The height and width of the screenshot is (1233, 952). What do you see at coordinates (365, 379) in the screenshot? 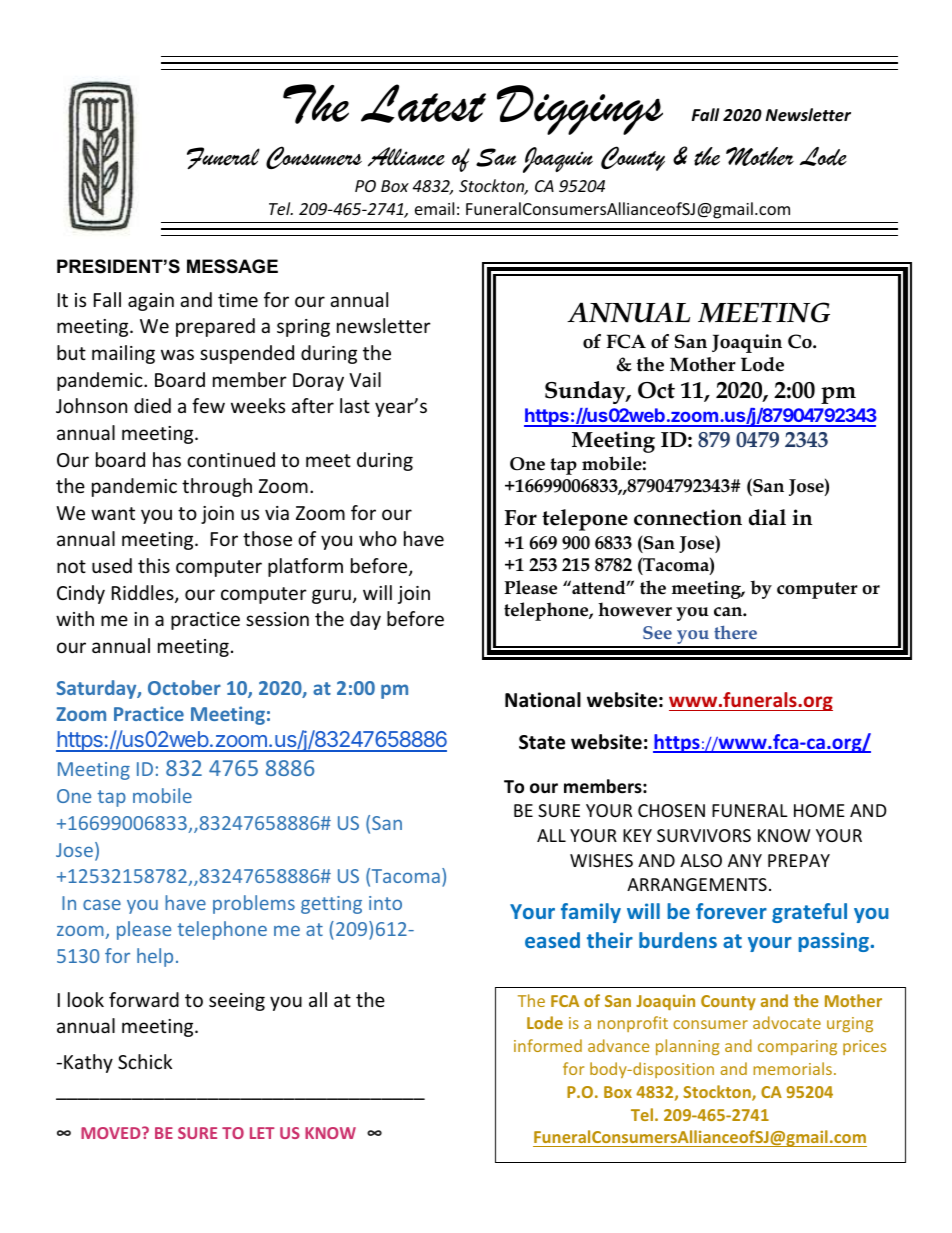
I see `Vail` at bounding box center [365, 379].
